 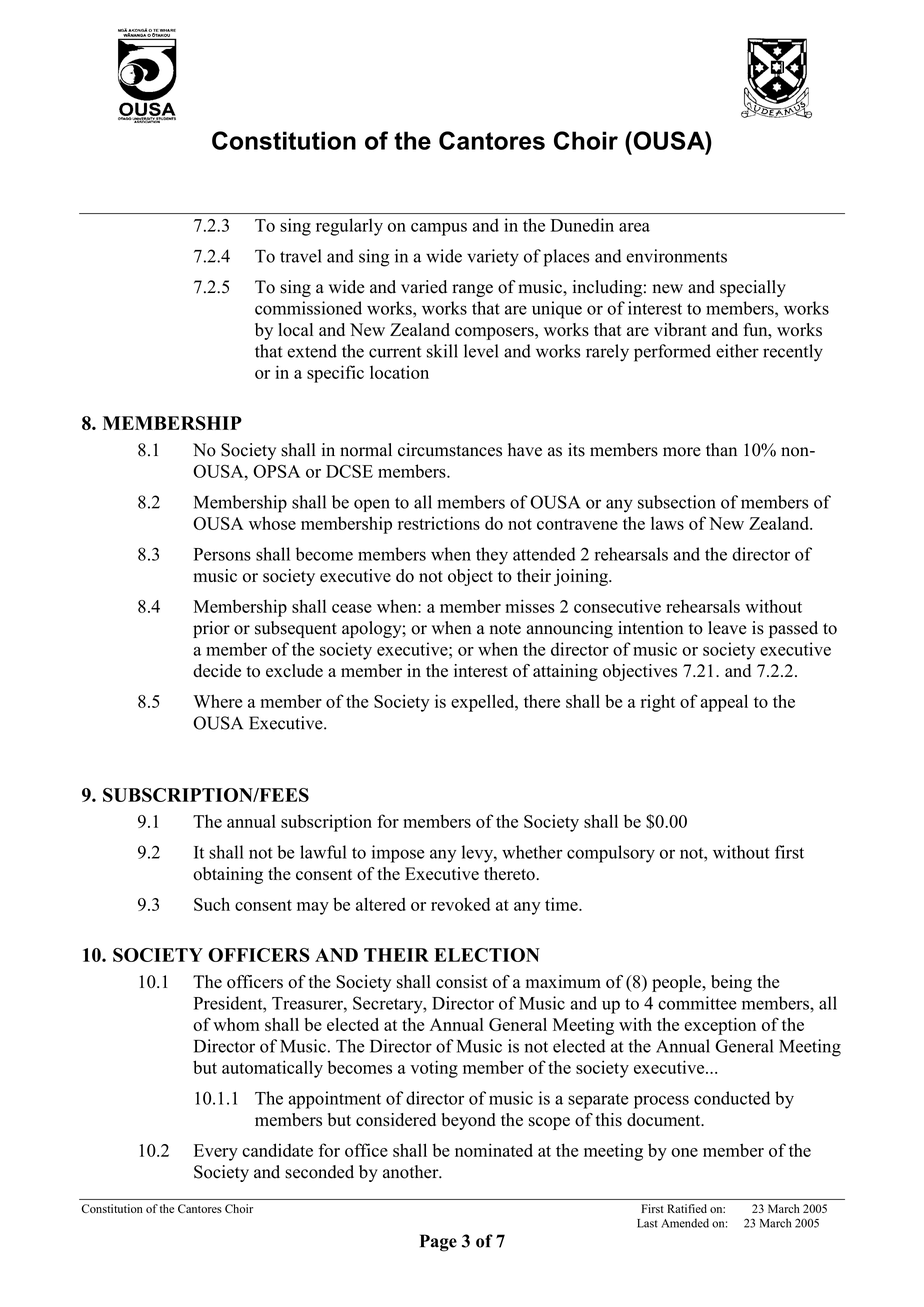 What do you see at coordinates (494, 1150) in the screenshot?
I see `nominated` at bounding box center [494, 1150].
